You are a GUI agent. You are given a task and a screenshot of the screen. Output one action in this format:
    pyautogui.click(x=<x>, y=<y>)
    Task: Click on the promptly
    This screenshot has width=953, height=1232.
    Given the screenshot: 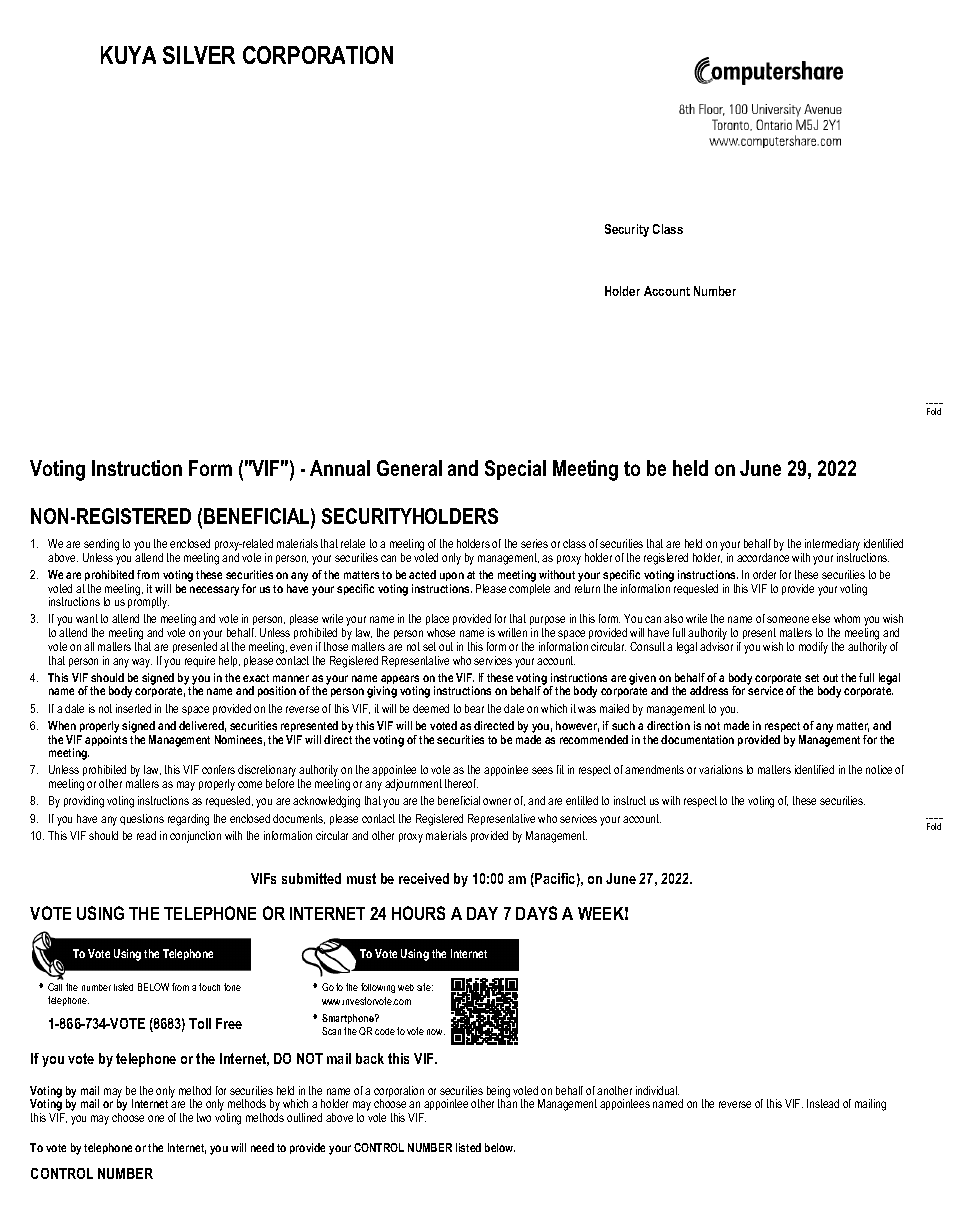 What is the action you would take?
    pyautogui.click(x=148, y=602)
